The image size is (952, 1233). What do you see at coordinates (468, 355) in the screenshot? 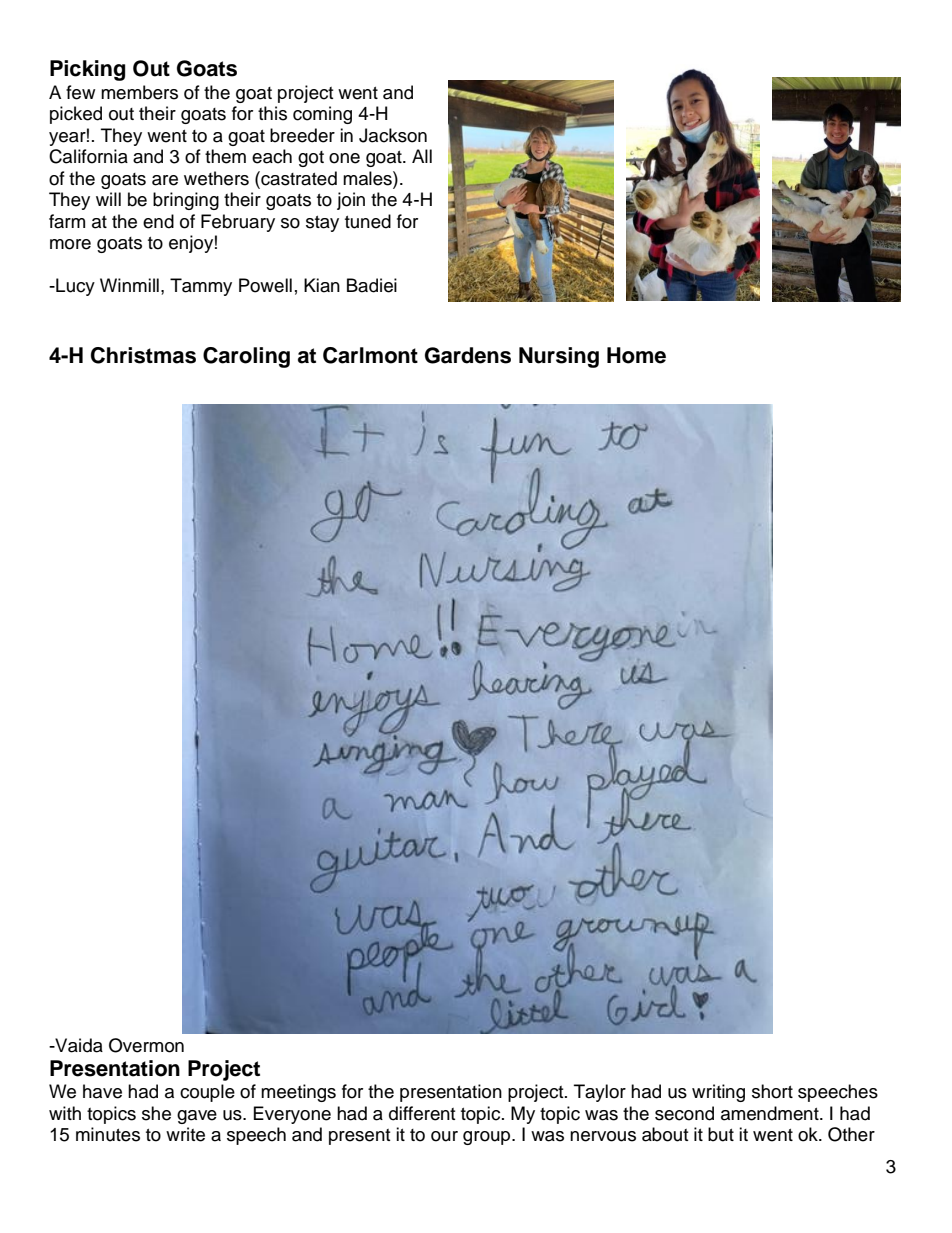
I see `Gardens` at bounding box center [468, 355].
